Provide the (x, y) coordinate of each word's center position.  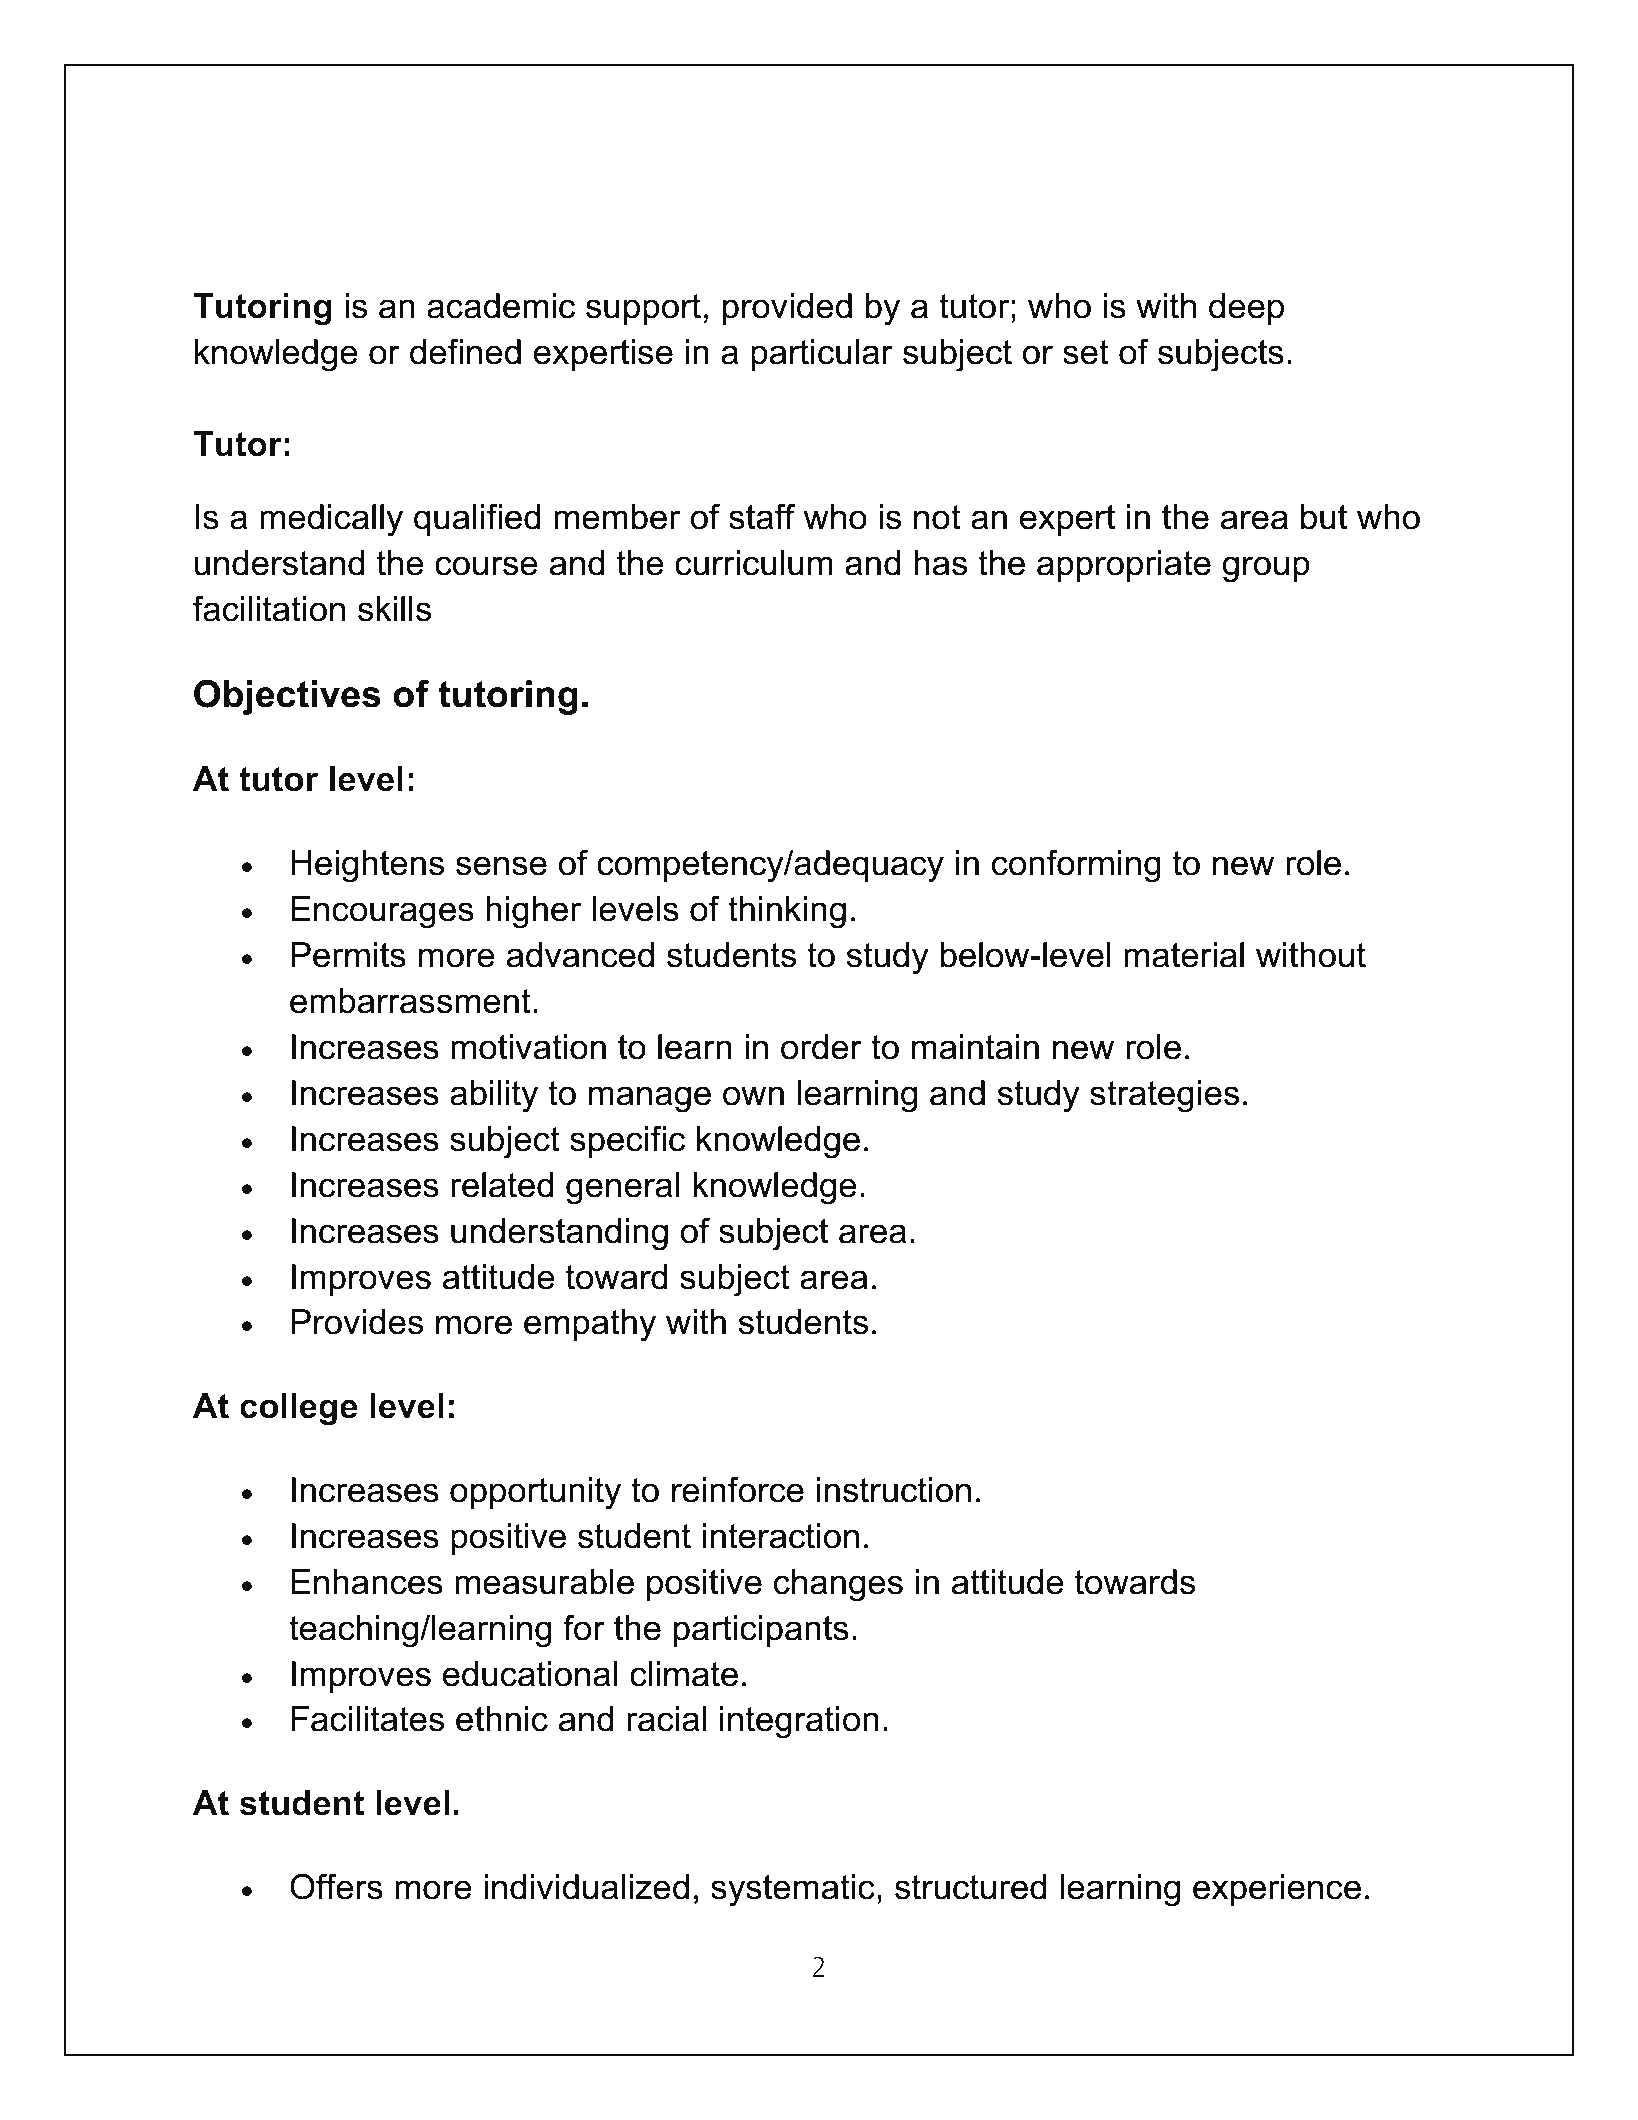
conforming (1076, 866)
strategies (1164, 1096)
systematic (793, 1890)
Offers (336, 1886)
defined (465, 351)
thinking (787, 912)
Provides (357, 1322)
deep (1246, 309)
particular (822, 355)
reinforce (738, 1489)
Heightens (367, 866)
